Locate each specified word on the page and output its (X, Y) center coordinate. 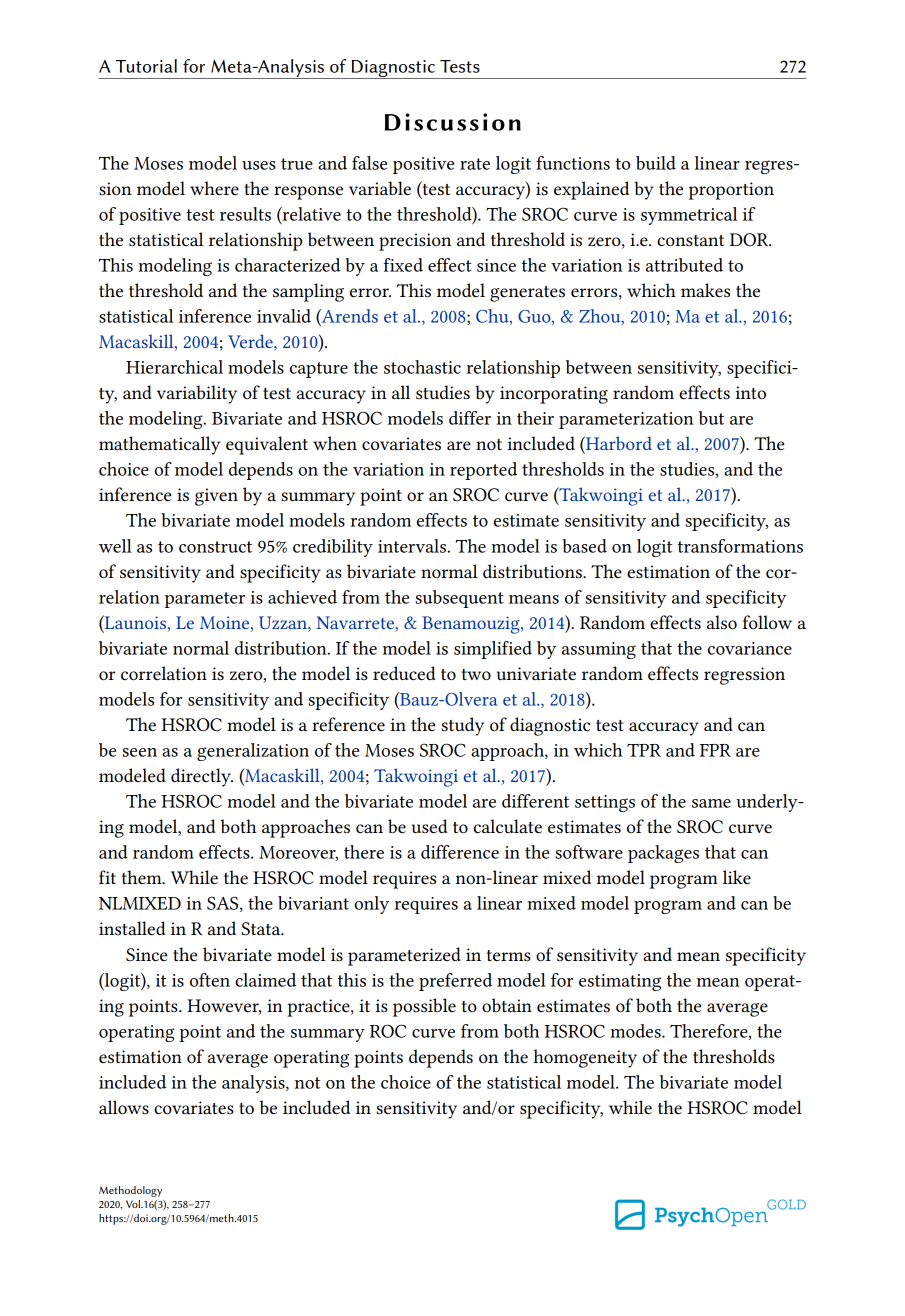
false (369, 163)
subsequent (459, 599)
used (430, 826)
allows (124, 1107)
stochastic (422, 367)
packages (663, 854)
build (656, 163)
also (722, 622)
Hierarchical (174, 367)
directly (202, 777)
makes (705, 290)
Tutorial (146, 66)
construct (215, 547)
